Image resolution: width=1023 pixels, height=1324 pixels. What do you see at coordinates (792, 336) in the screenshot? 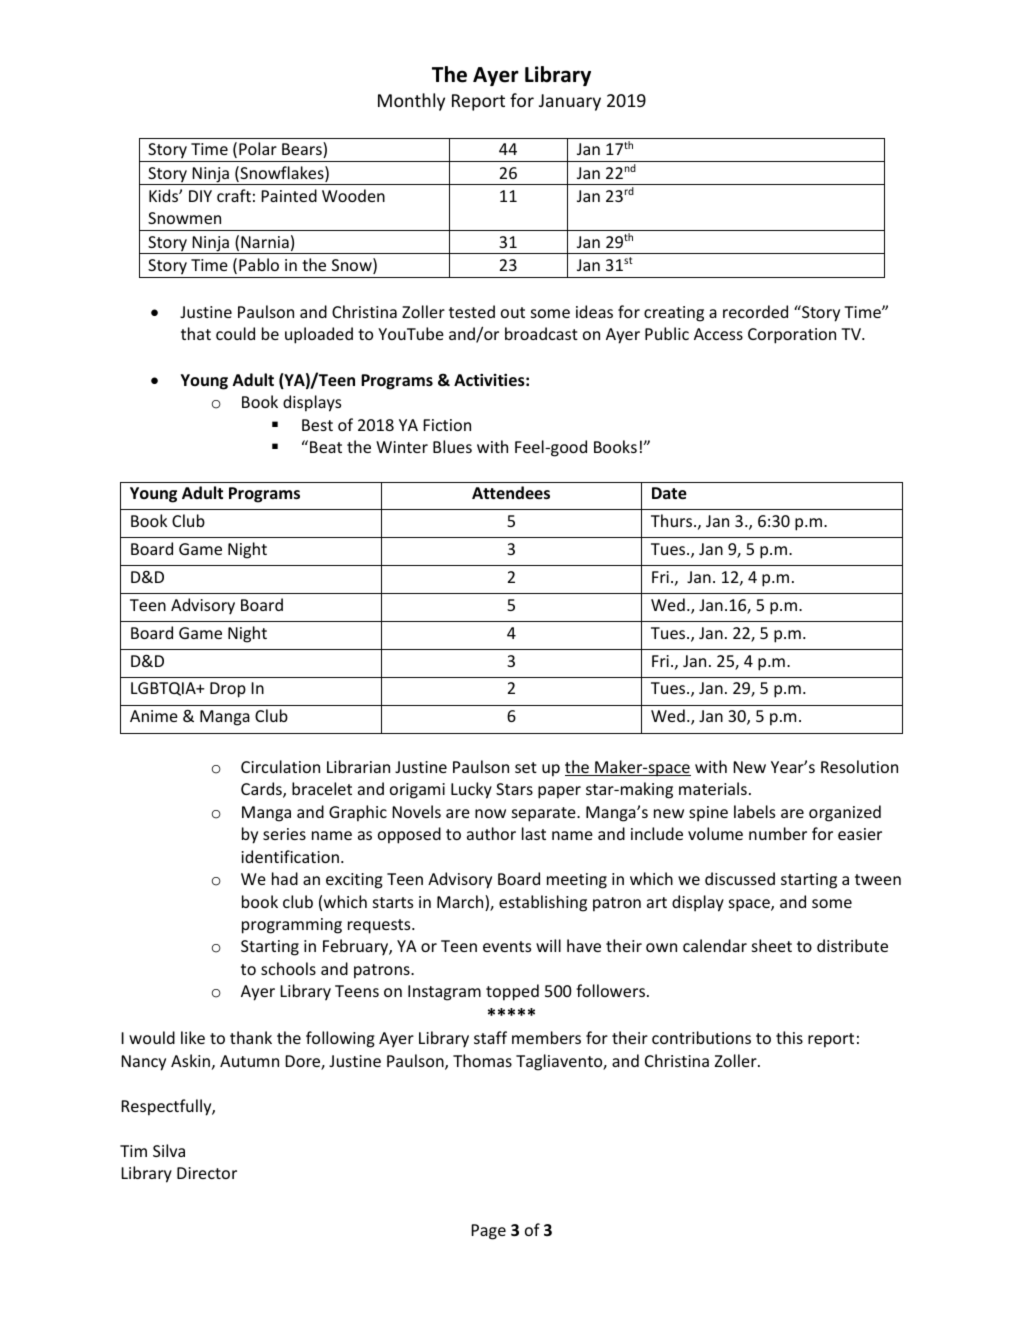
I see `Corporation` at bounding box center [792, 336].
